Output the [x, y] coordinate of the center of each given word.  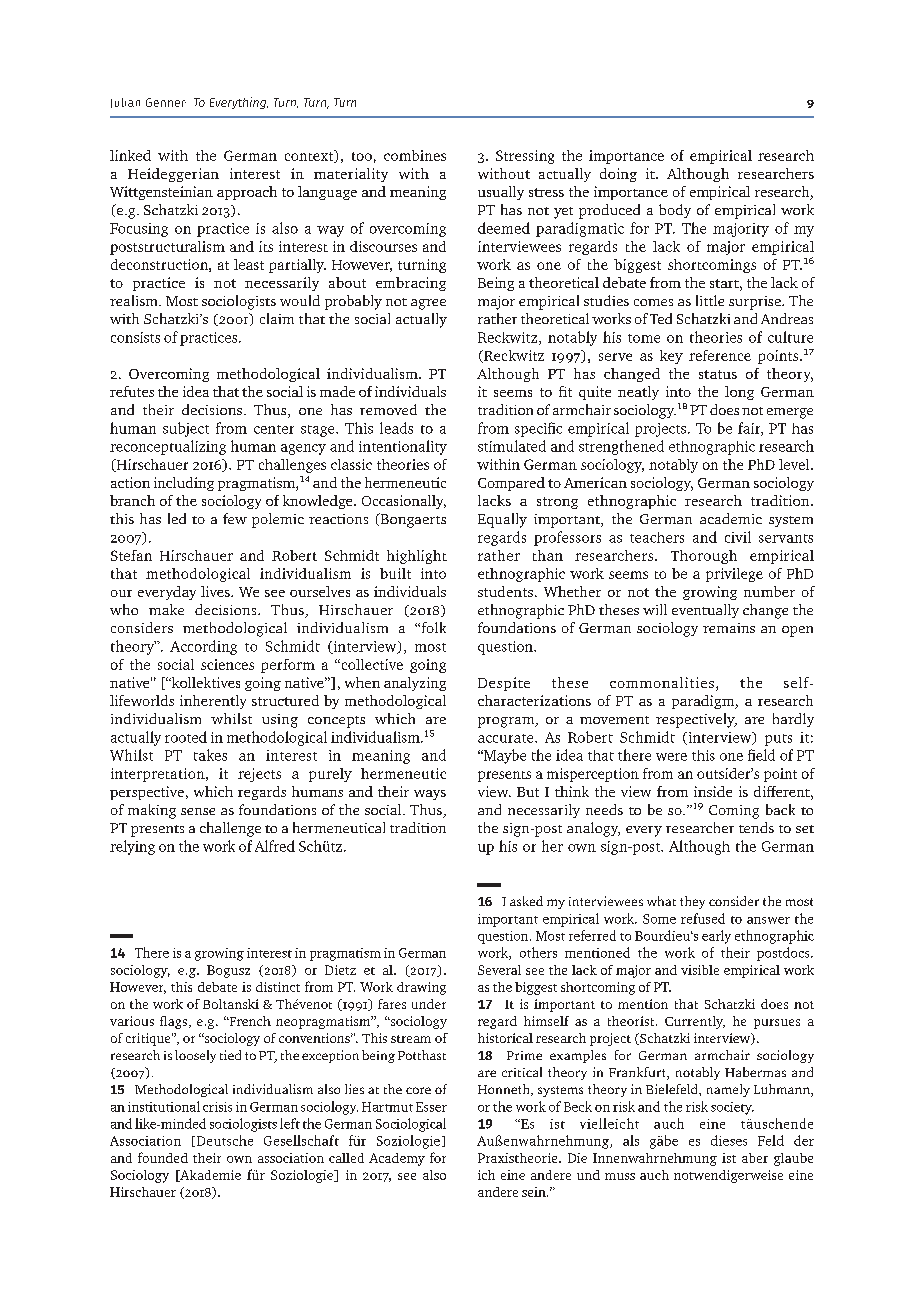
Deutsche [223, 1141]
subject [186, 429]
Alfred [275, 846]
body [675, 211]
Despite [504, 684]
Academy [397, 1159]
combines [415, 155]
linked [130, 155]
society [732, 1108]
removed [388, 409]
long [739, 393]
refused [703, 918]
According [203, 647]
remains [729, 628]
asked [526, 901]
